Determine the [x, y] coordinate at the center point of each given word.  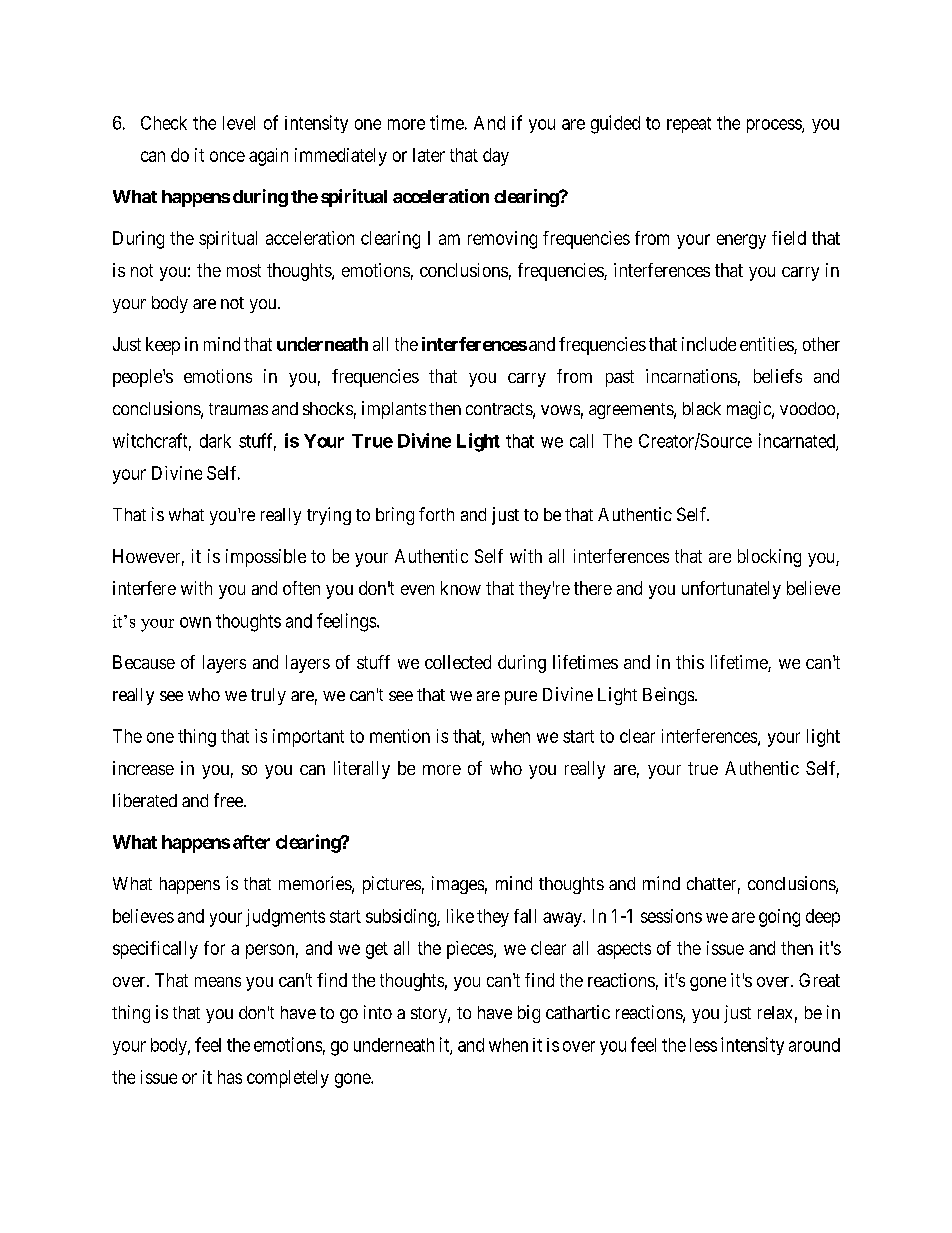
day [496, 157]
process [775, 126]
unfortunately [731, 590]
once [227, 156]
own [195, 622]
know [461, 588]
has [230, 1077]
